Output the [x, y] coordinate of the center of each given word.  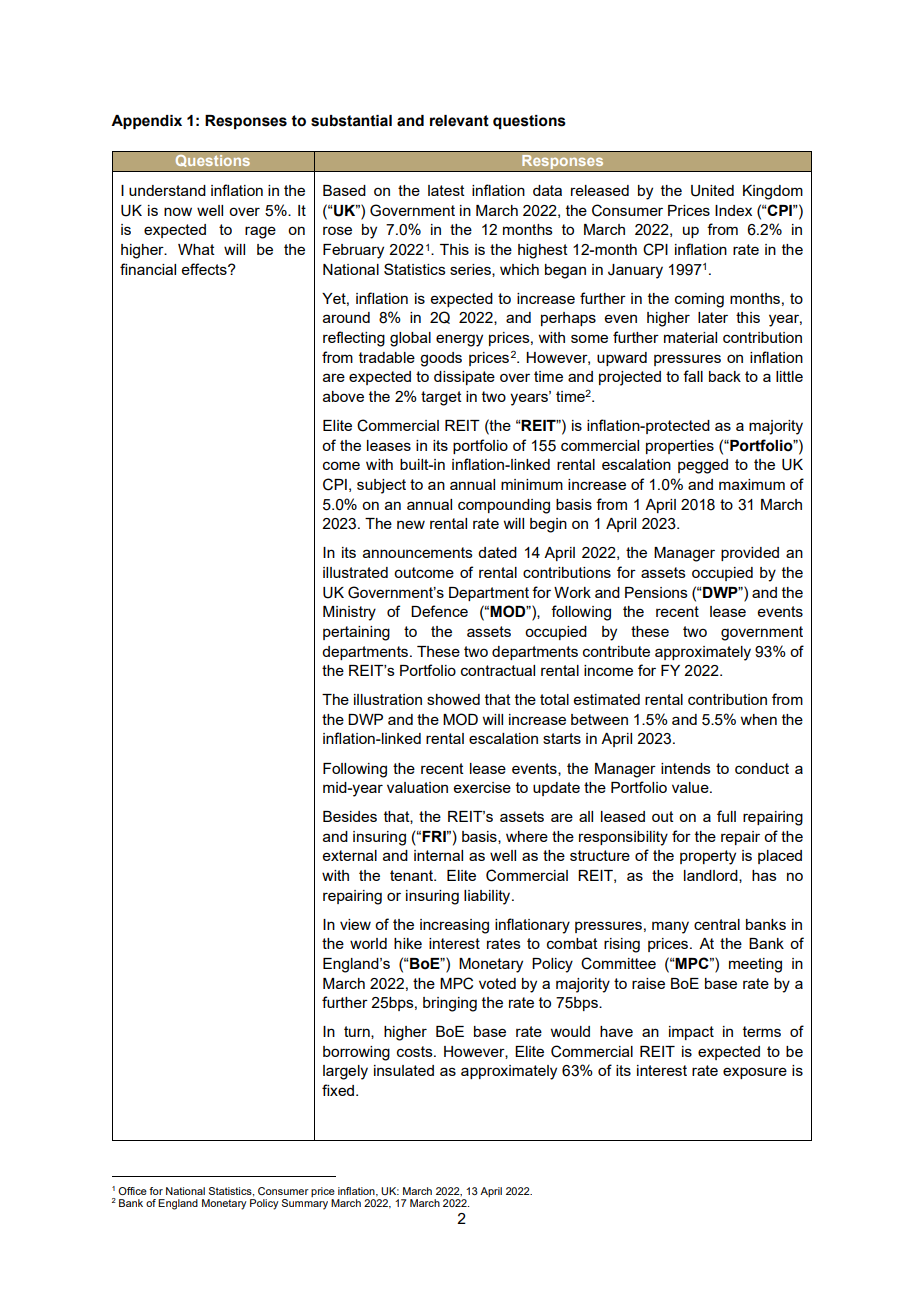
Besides [350, 816]
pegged [703, 466]
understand [167, 190]
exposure [755, 1073]
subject [381, 486]
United [712, 191]
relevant [459, 121]
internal [438, 855]
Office [132, 1191]
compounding [504, 506]
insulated [404, 1070]
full [726, 816]
